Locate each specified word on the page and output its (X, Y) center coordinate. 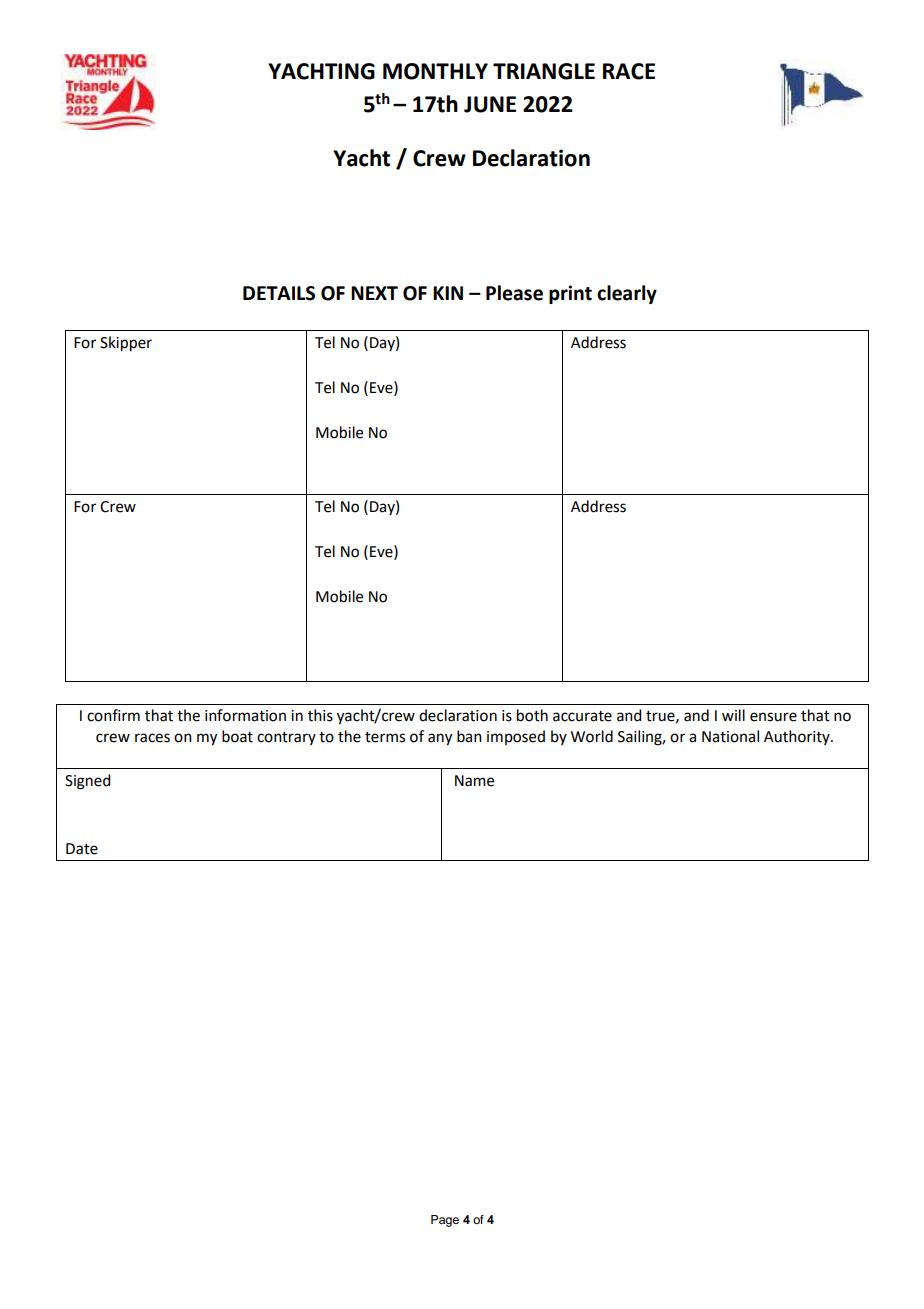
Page (445, 1221)
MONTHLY (435, 71)
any (440, 739)
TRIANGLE (544, 71)
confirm (113, 715)
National (730, 736)
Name (474, 781)
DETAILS (279, 293)
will (733, 715)
